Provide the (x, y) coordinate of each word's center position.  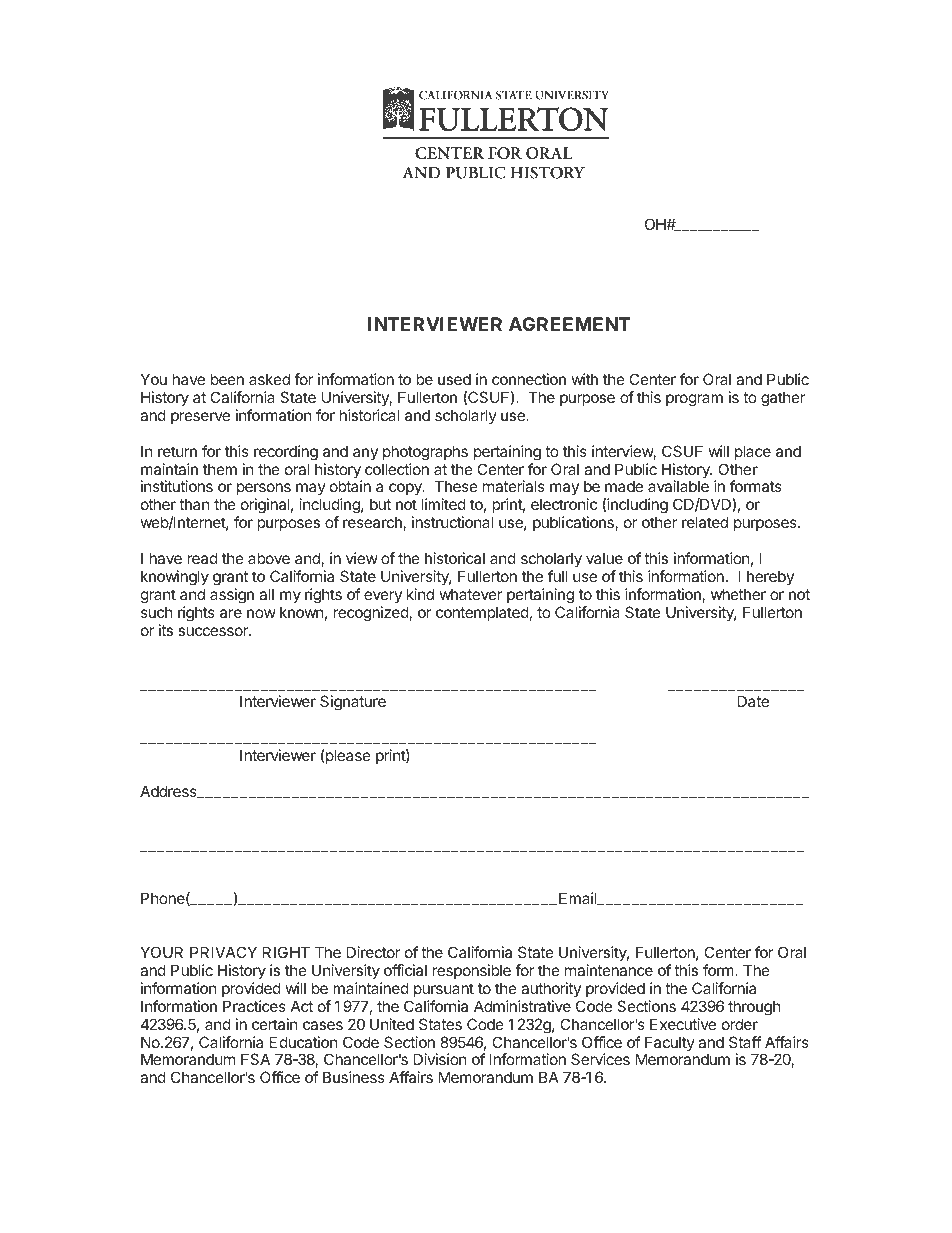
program (694, 400)
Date (753, 701)
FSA (255, 1059)
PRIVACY (223, 952)
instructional (452, 522)
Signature (353, 703)
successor (214, 631)
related (705, 522)
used (454, 379)
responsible (471, 971)
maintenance (609, 970)
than (194, 504)
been (227, 379)
